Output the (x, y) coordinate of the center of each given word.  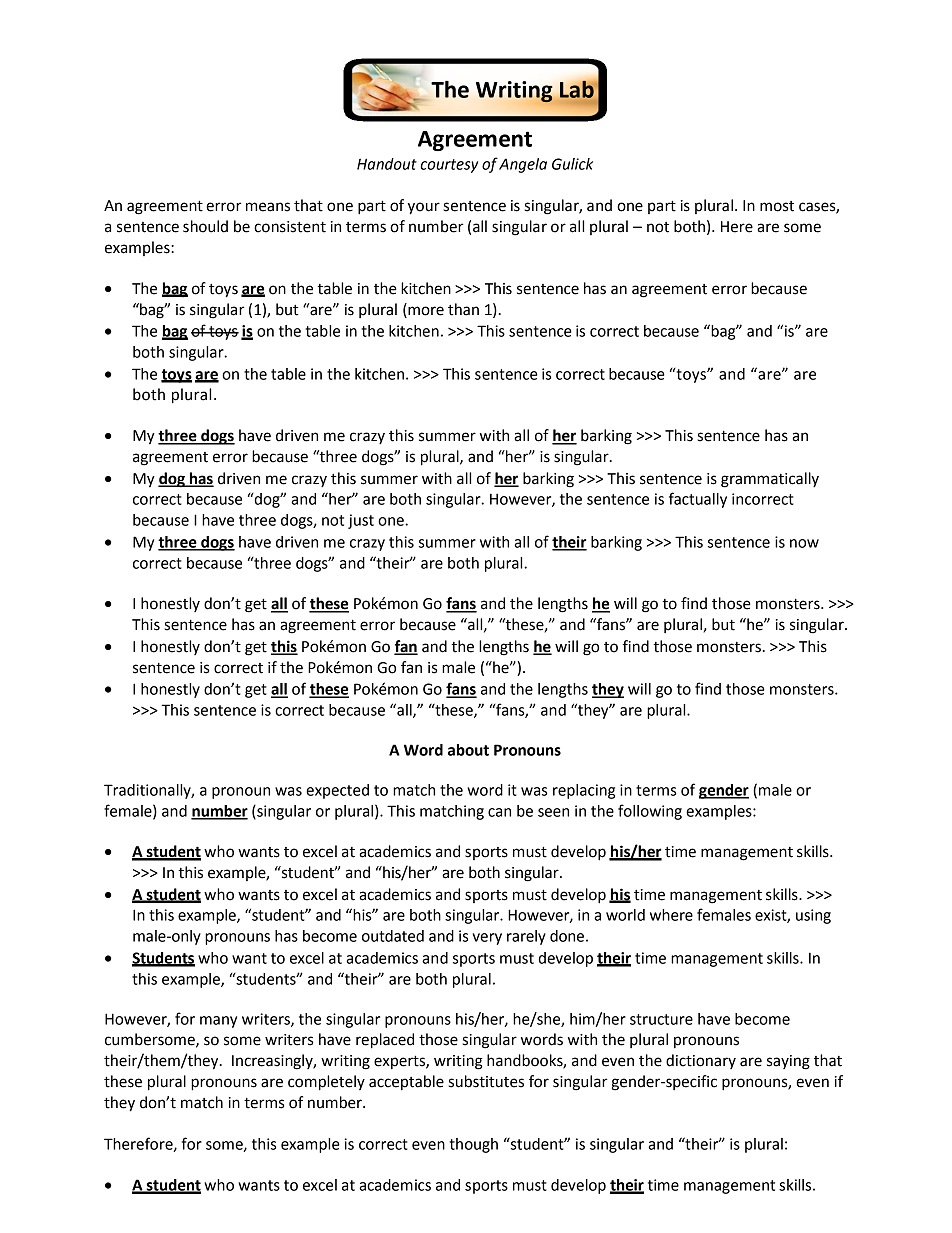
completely (326, 1083)
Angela (523, 165)
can (499, 812)
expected (337, 791)
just (361, 521)
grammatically (770, 480)
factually (698, 500)
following (650, 812)
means (268, 207)
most (777, 206)
